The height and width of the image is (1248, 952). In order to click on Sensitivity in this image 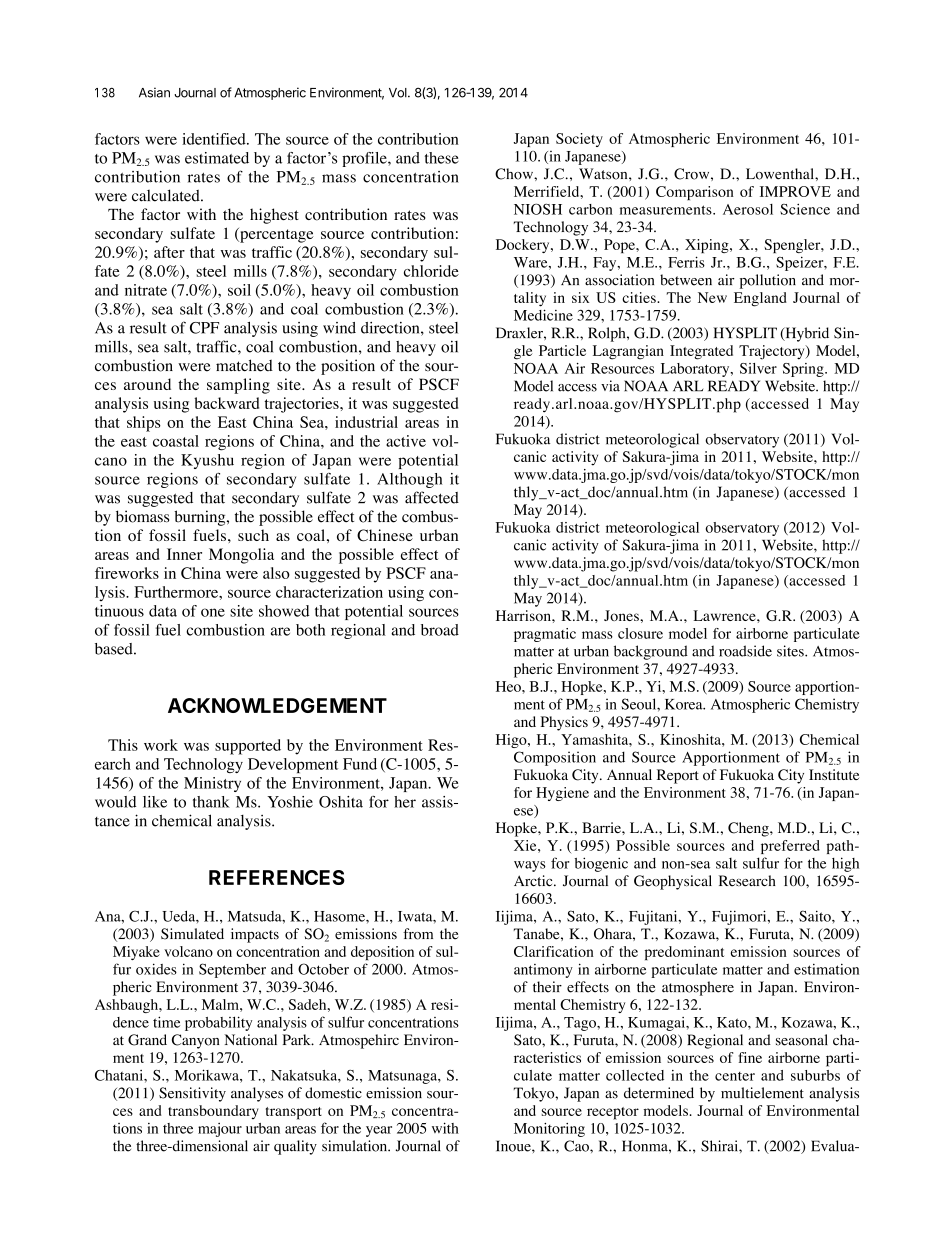, I will do `click(192, 1094)`.
